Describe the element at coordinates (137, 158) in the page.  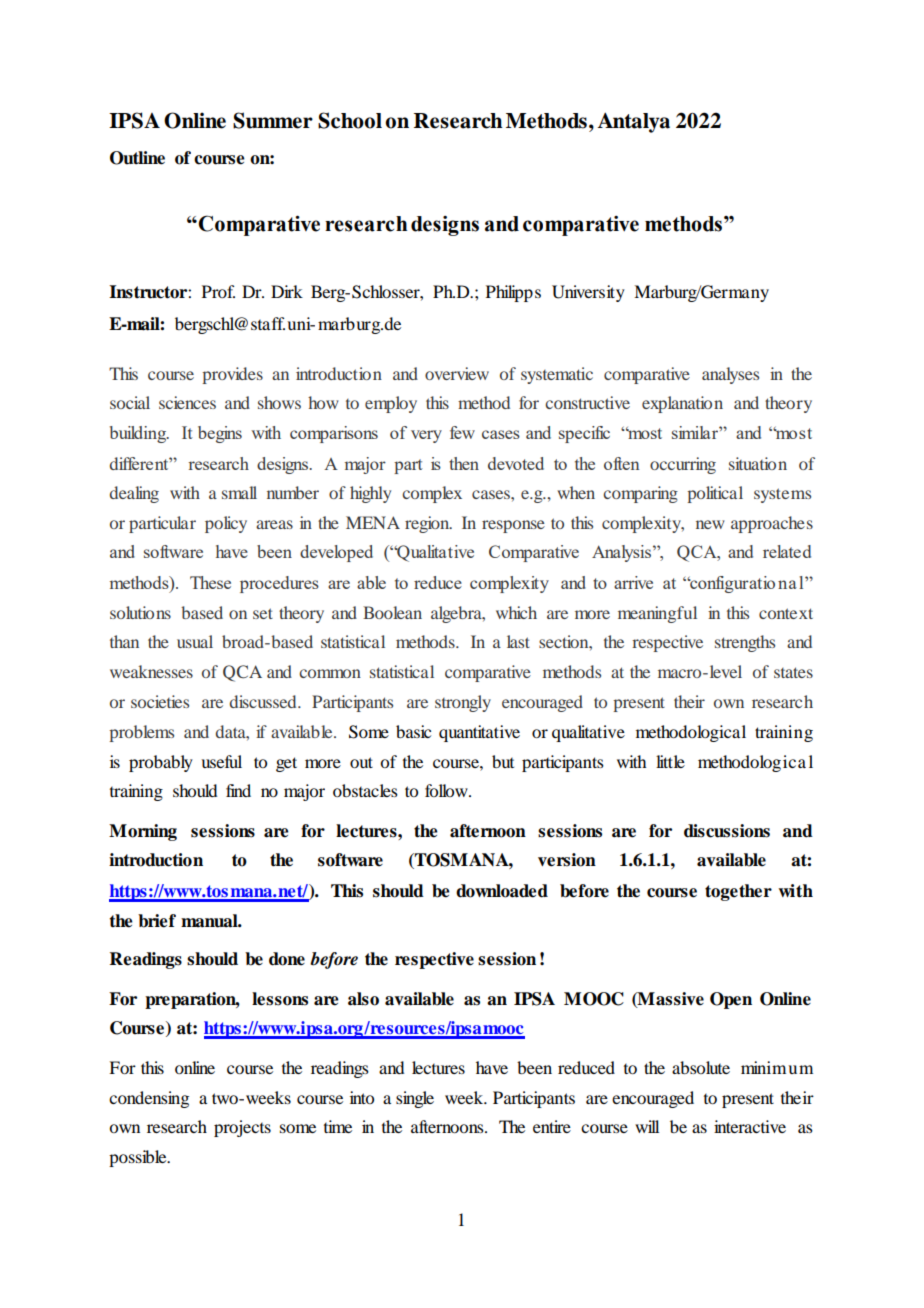
I see `Outline` at that location.
